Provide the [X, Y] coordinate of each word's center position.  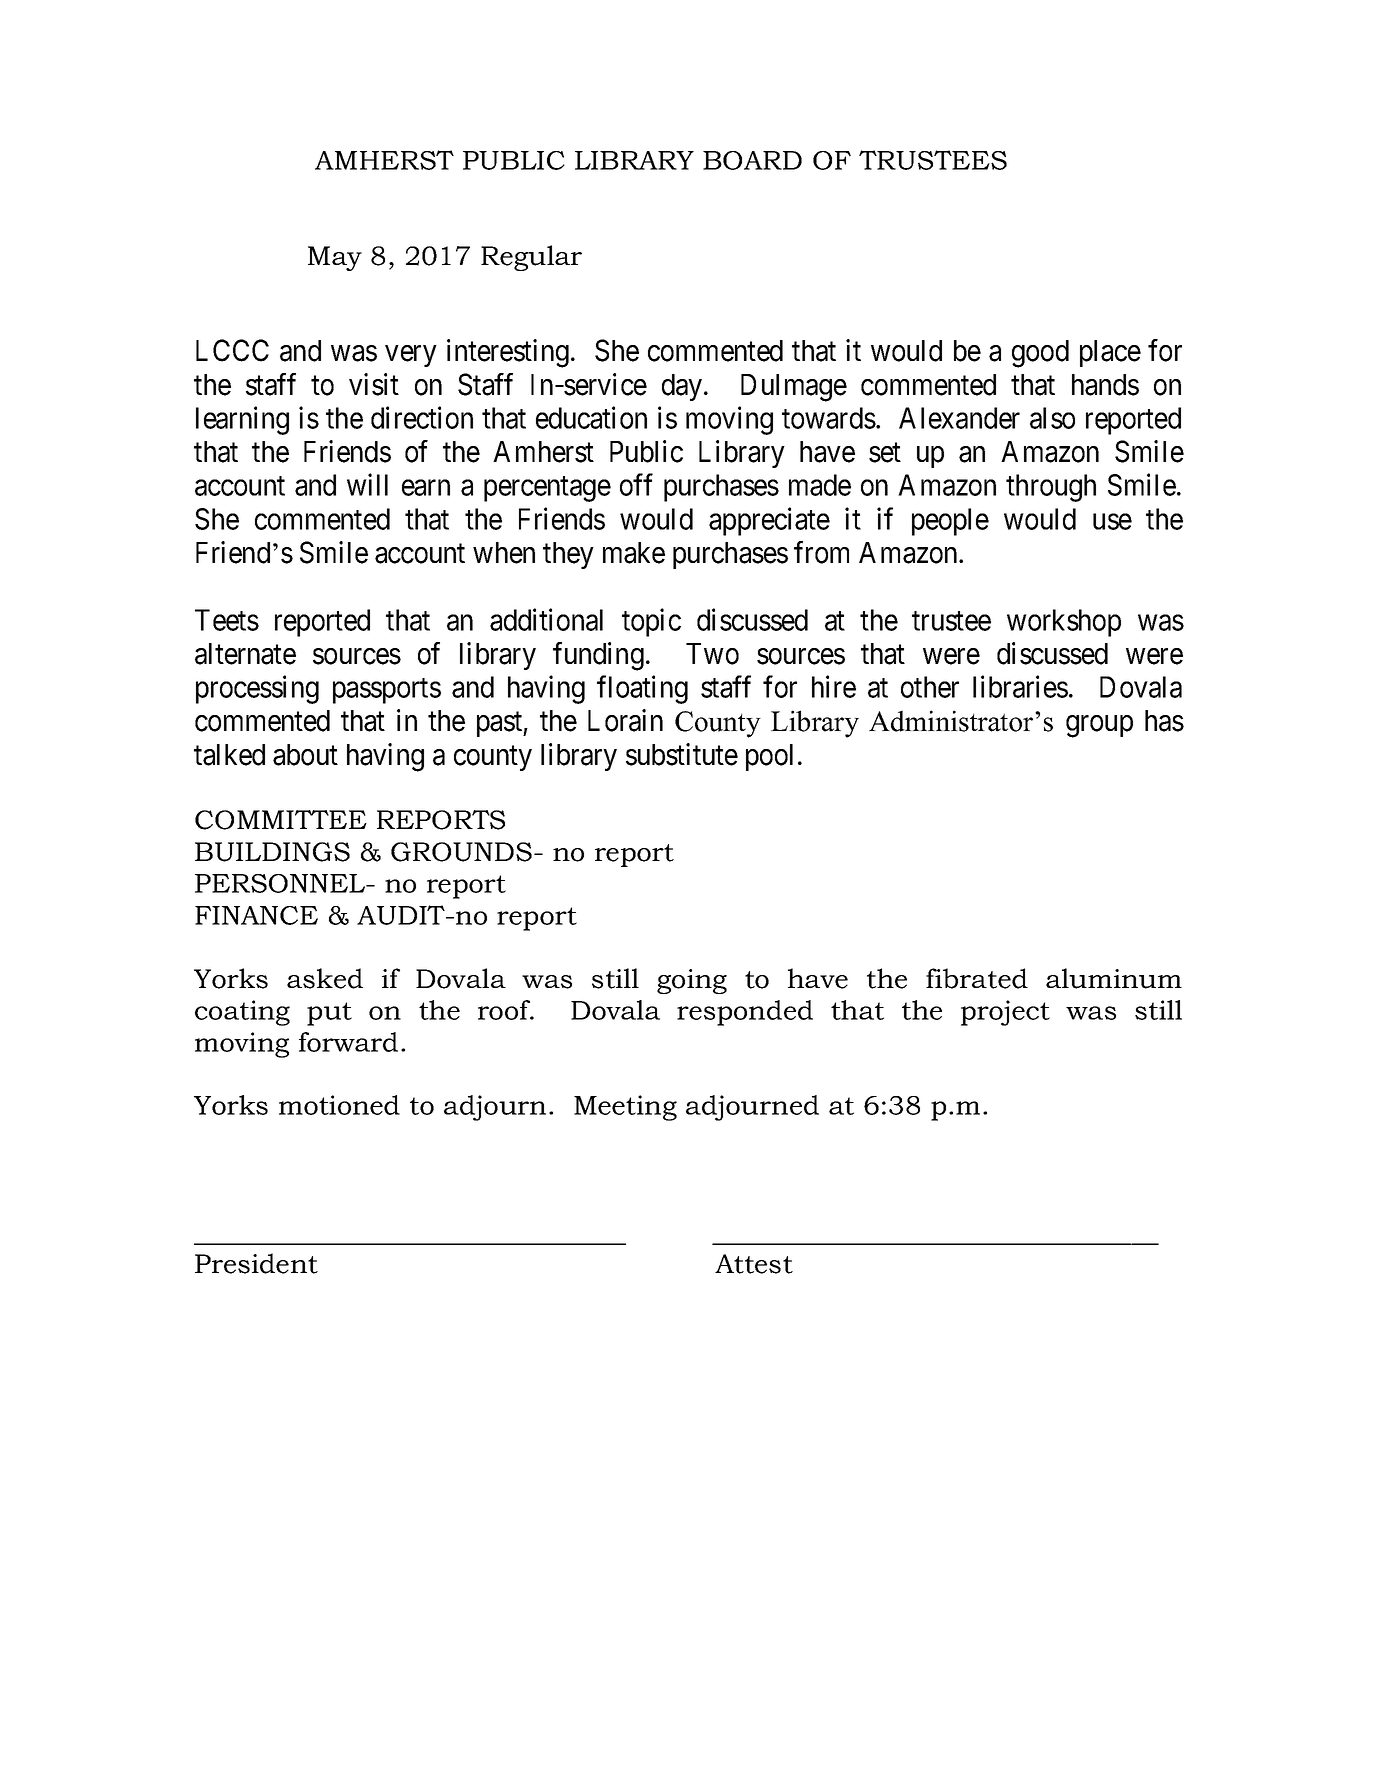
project [1005, 1013]
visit [374, 384]
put [329, 1014]
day [683, 387]
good [1040, 354]
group [1099, 727]
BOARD [752, 160]
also [1052, 418]
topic [651, 622]
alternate [245, 654]
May [335, 258]
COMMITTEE [281, 820]
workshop [1064, 623]
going [692, 981]
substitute [682, 754]
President [256, 1263]
